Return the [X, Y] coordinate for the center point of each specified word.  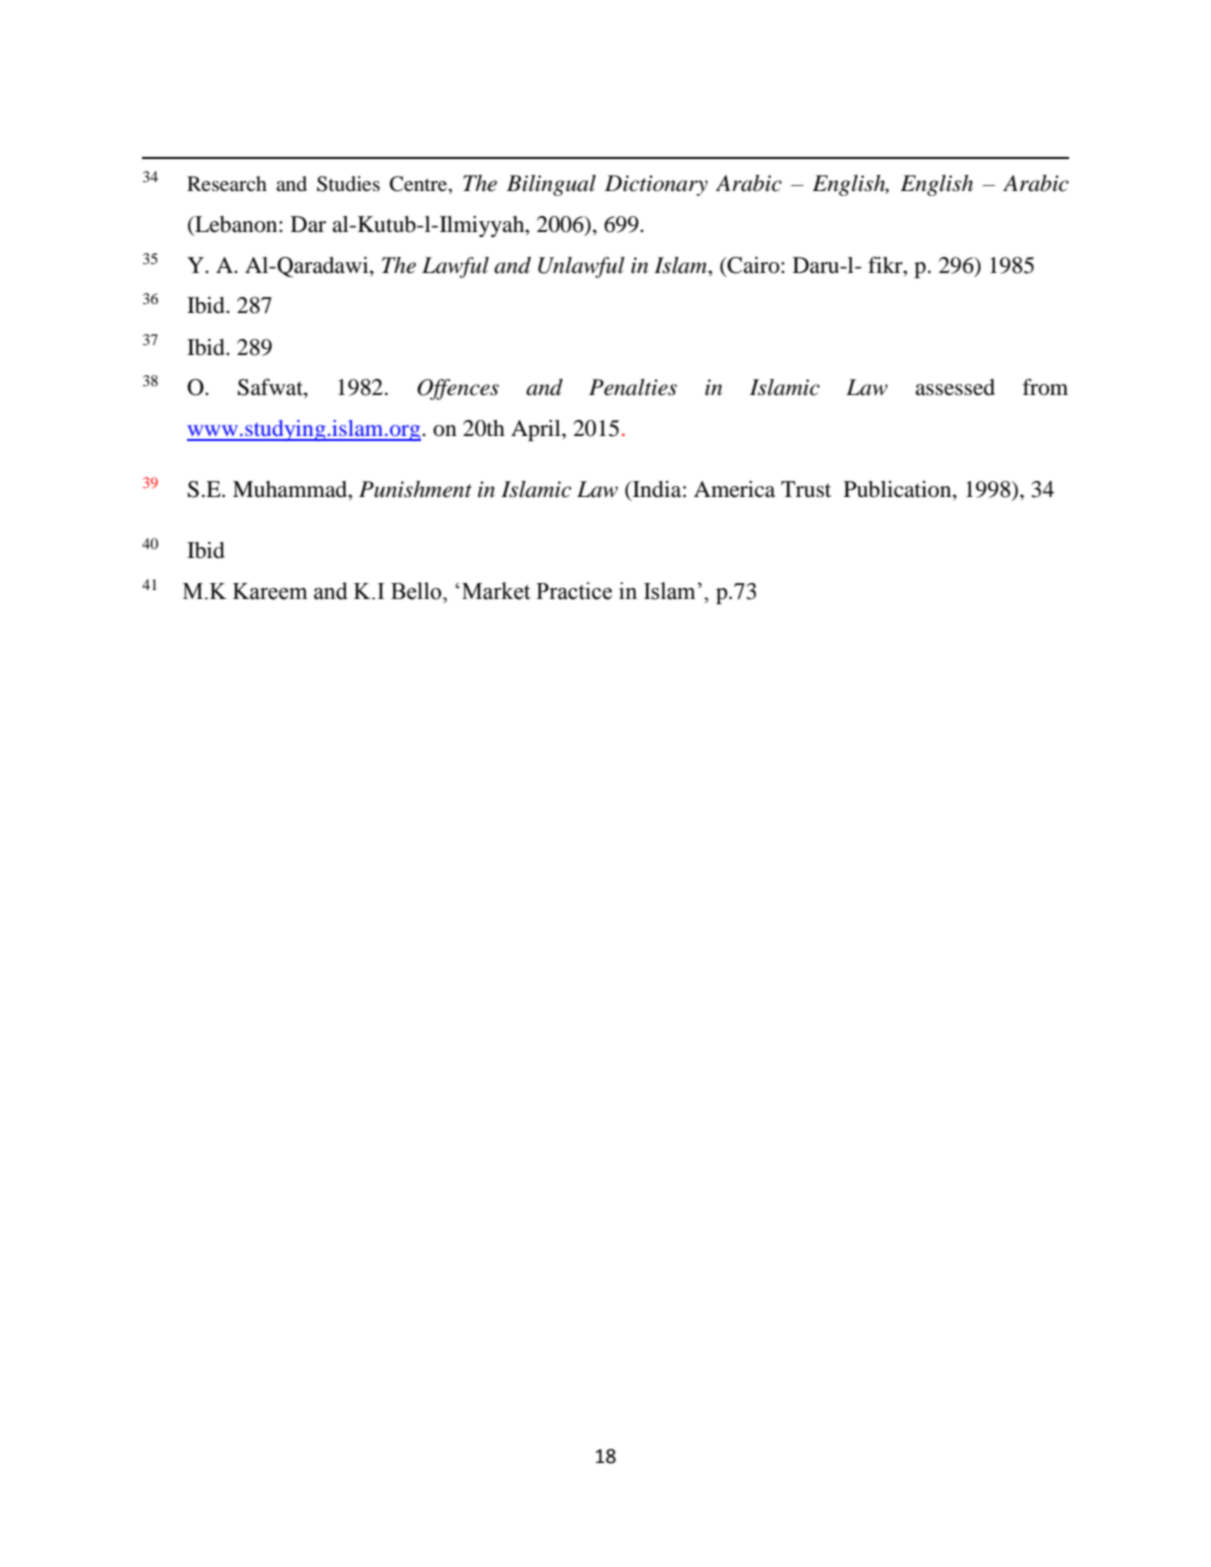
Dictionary [656, 185]
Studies [348, 184]
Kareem [270, 591]
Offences [458, 389]
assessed [955, 387]
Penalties [633, 387]
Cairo [753, 265]
